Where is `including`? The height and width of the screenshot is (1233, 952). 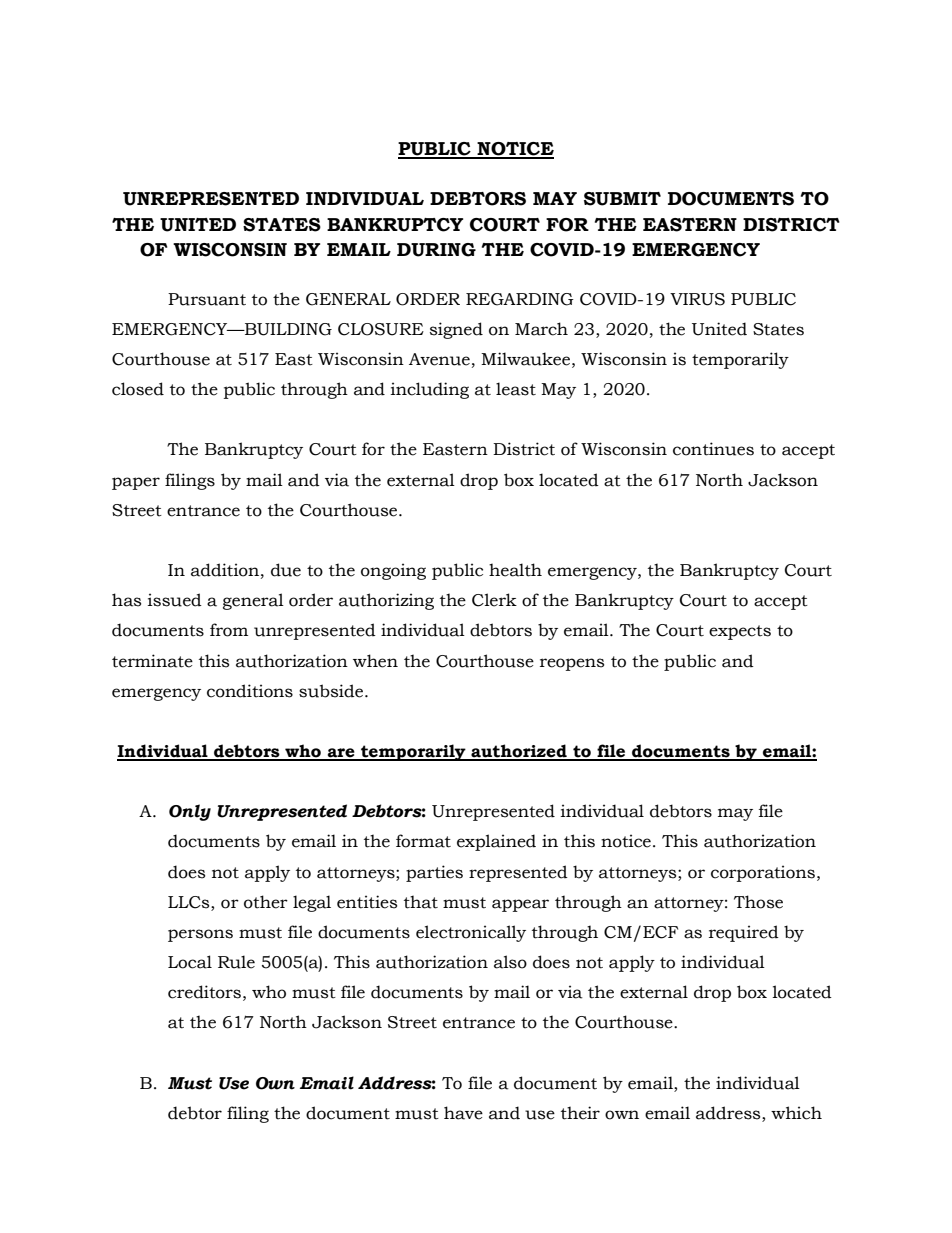
including is located at coordinates (430, 390).
